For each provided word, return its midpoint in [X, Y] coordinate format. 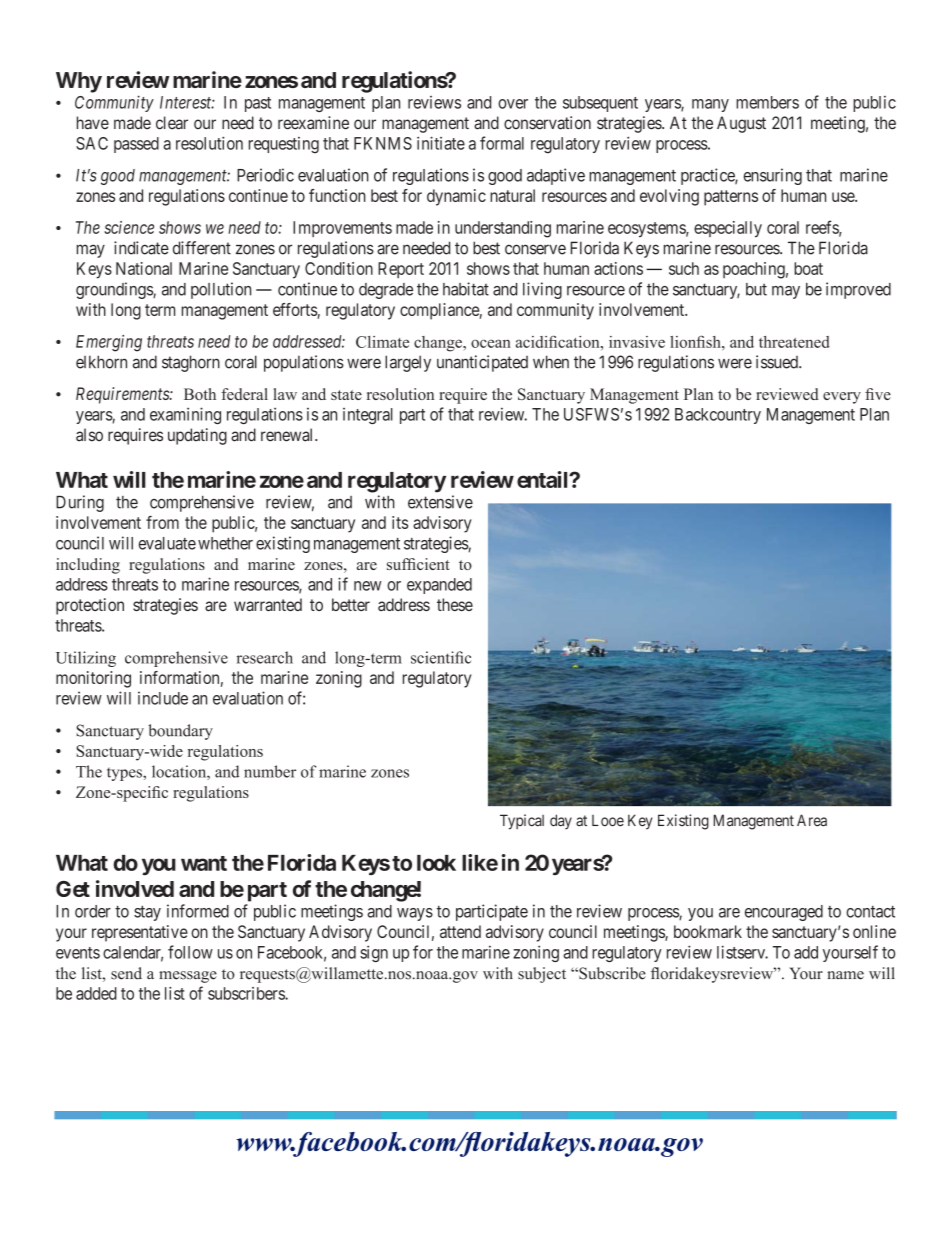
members [767, 102]
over [513, 104]
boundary [180, 732]
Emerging [109, 343]
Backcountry [718, 416]
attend [460, 931]
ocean [491, 343]
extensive [440, 502]
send [126, 973]
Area [812, 820]
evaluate [167, 543]
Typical [522, 822]
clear [172, 123]
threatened [794, 342]
